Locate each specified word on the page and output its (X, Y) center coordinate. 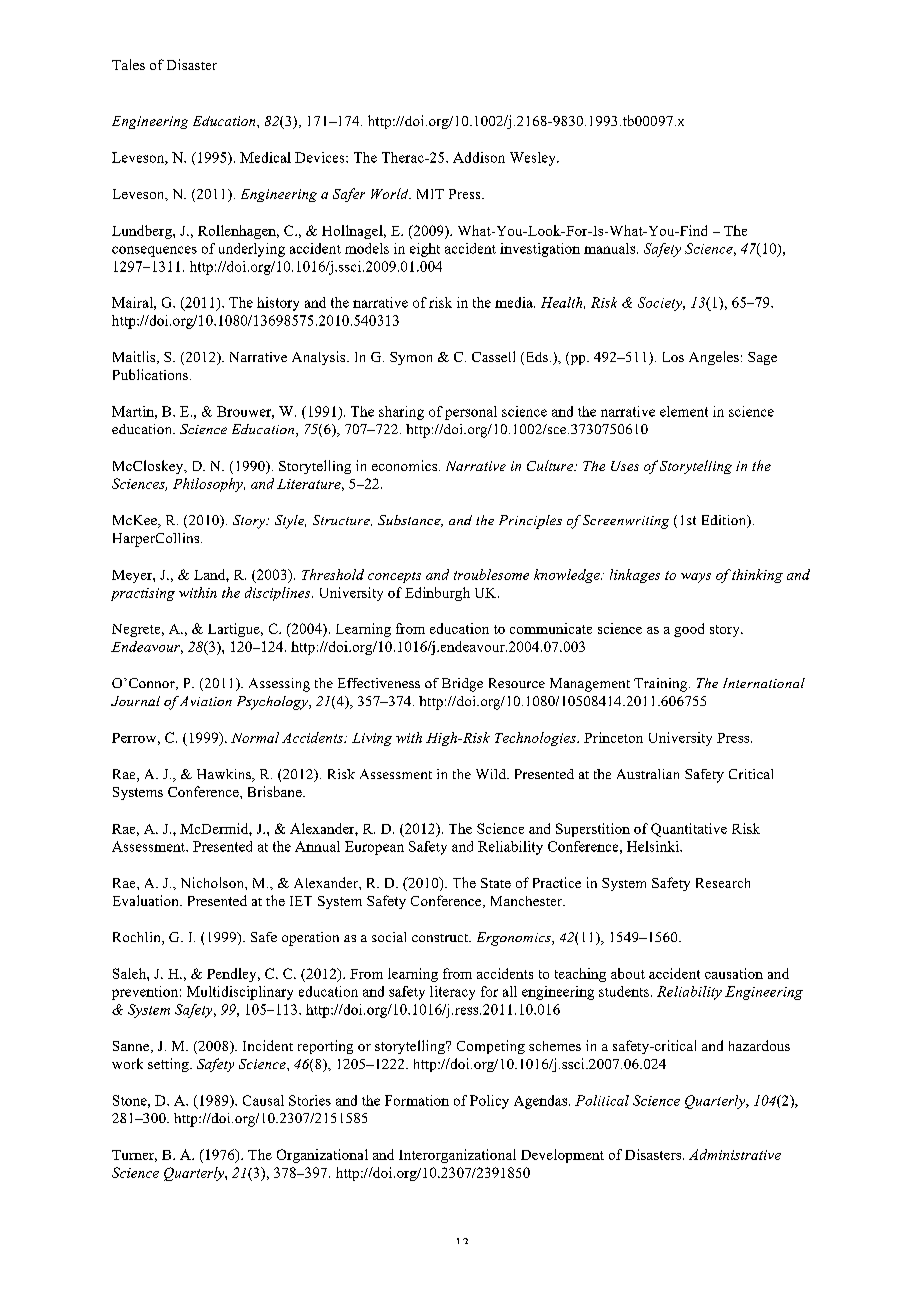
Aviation (206, 701)
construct (441, 938)
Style (290, 522)
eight (425, 250)
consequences (154, 251)
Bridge (462, 685)
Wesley (534, 159)
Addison (479, 157)
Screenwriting (626, 522)
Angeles (714, 358)
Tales (128, 64)
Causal (263, 1100)
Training (662, 685)
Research (723, 883)
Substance (410, 521)
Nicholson (213, 882)
